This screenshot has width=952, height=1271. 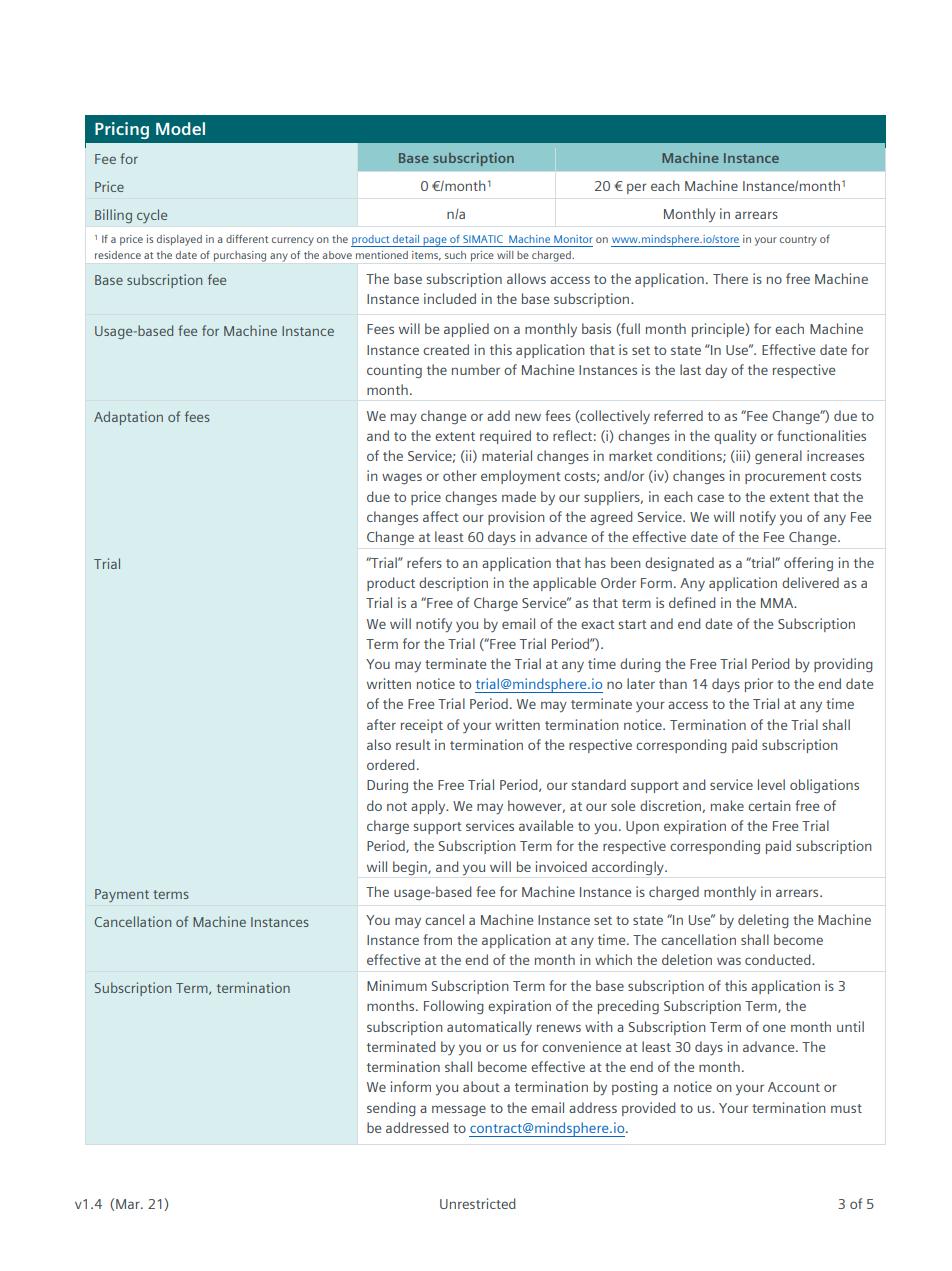 What do you see at coordinates (759, 685) in the screenshot?
I see `prior` at bounding box center [759, 685].
